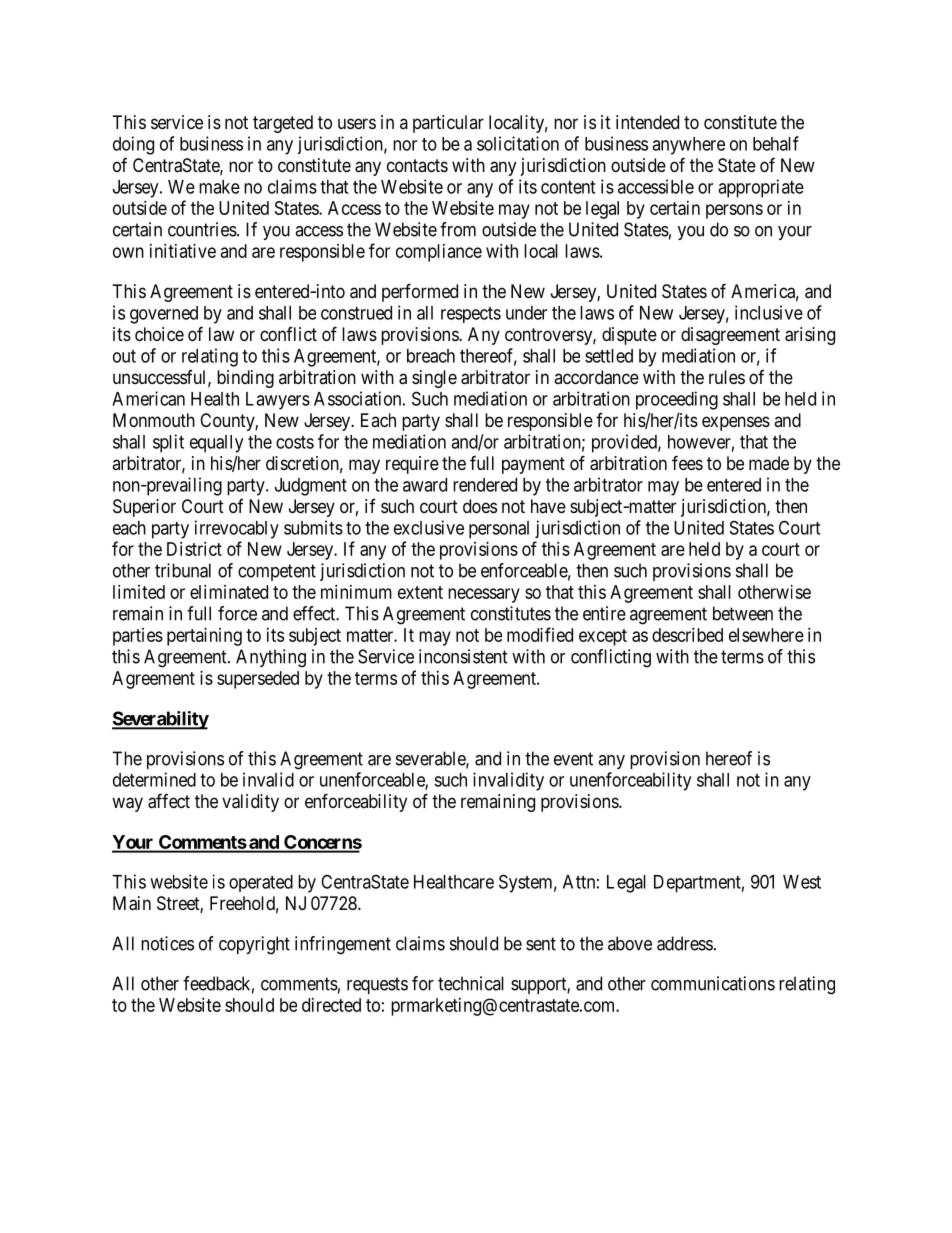 Image resolution: width=952 pixels, height=1233 pixels. What do you see at coordinates (471, 983) in the screenshot?
I see `technical` at bounding box center [471, 983].
